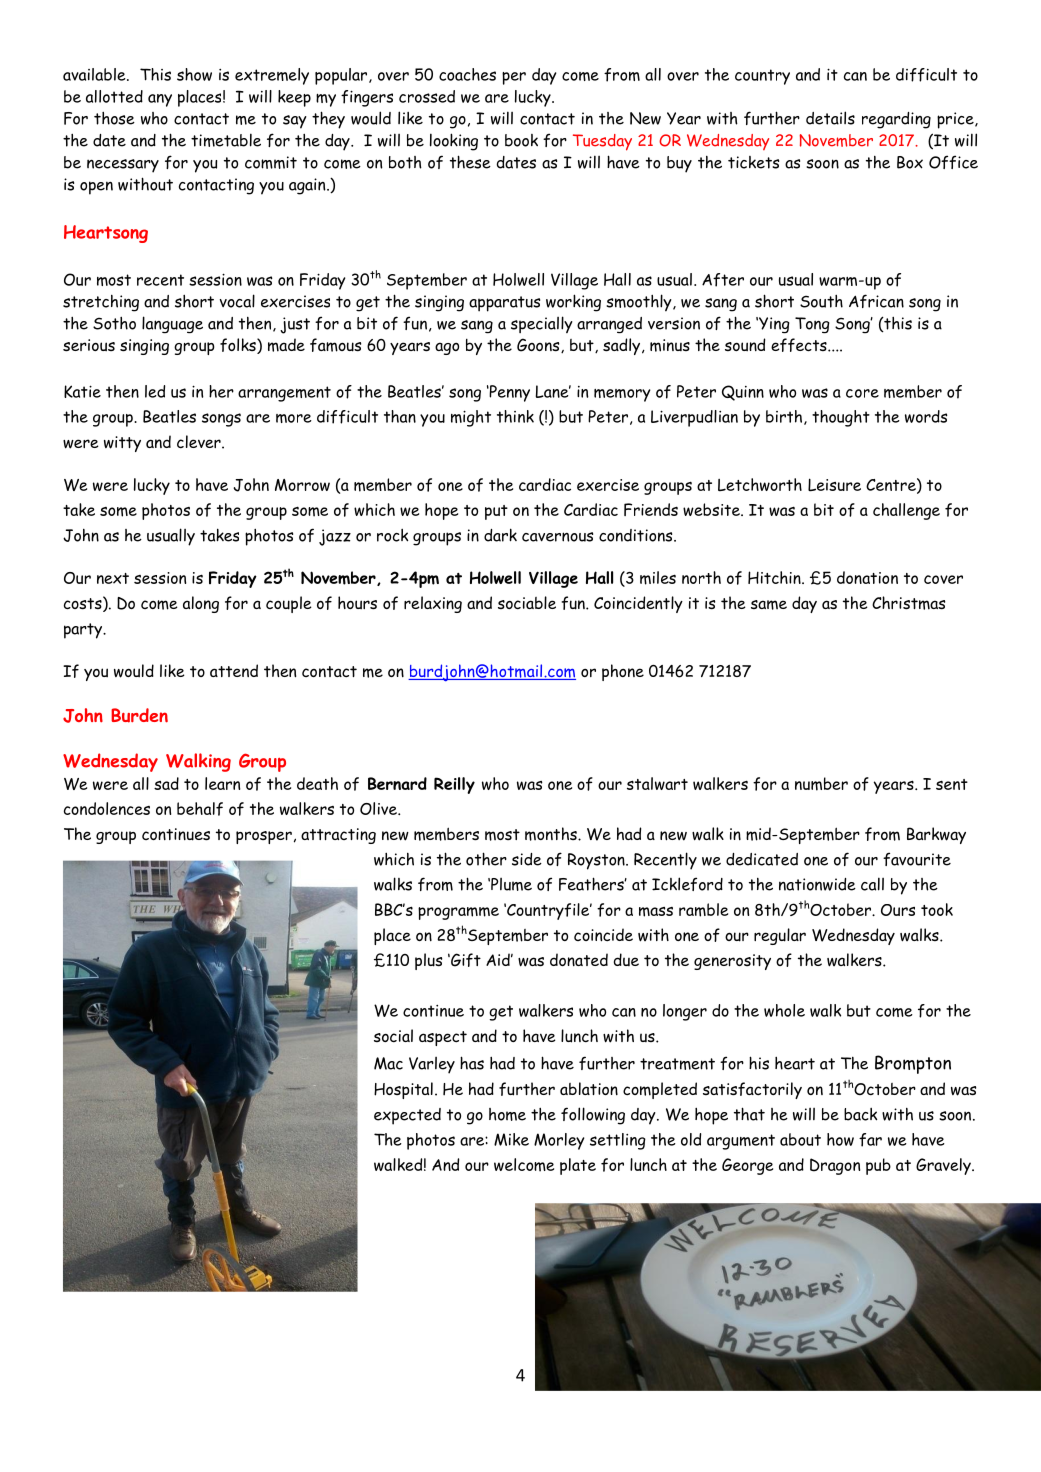 The image size is (1041, 1472). What do you see at coordinates (527, 602) in the image?
I see `sociable` at bounding box center [527, 602].
